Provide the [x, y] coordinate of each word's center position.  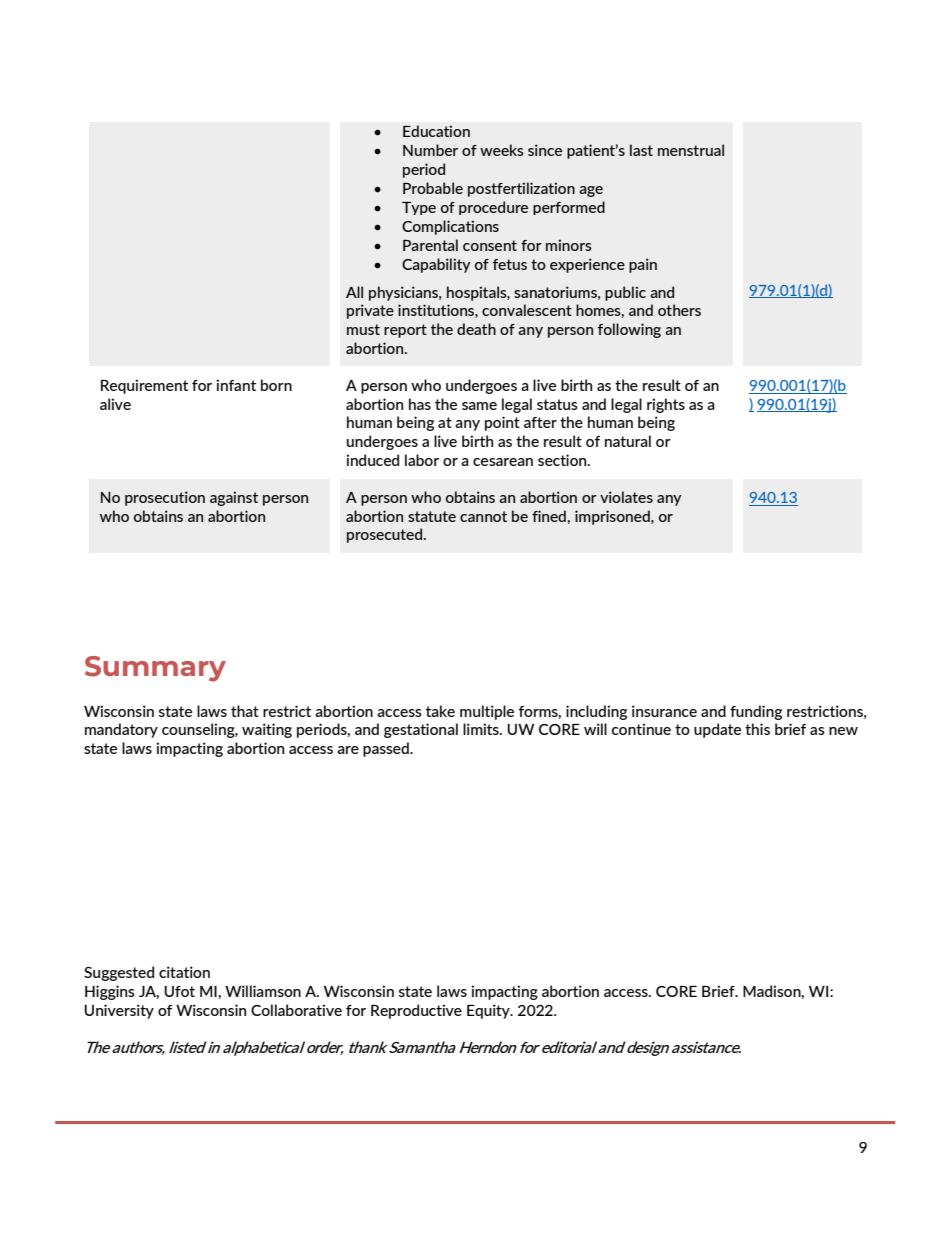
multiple [487, 712]
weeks [502, 150]
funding [756, 712]
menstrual [691, 150]
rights [666, 405]
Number [430, 150]
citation [184, 972]
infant [236, 385]
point [502, 423]
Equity [489, 1011]
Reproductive [416, 1011]
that [245, 711]
